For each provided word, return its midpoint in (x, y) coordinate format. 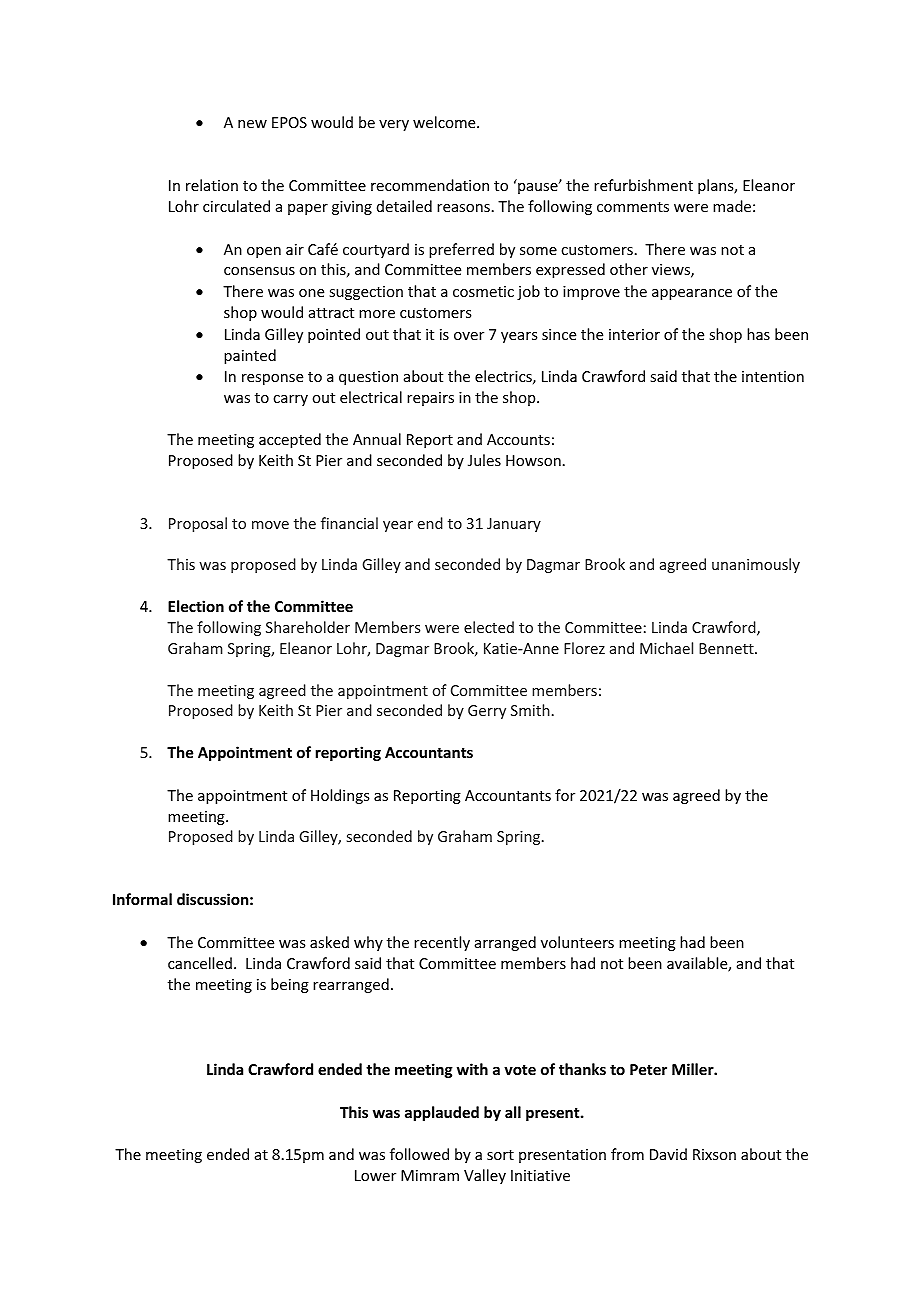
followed (419, 1154)
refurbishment (643, 185)
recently (442, 943)
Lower (375, 1175)
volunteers (577, 942)
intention (773, 376)
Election (196, 606)
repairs (430, 399)
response (272, 379)
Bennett (727, 648)
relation (212, 185)
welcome (445, 122)
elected (489, 627)
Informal (142, 899)
